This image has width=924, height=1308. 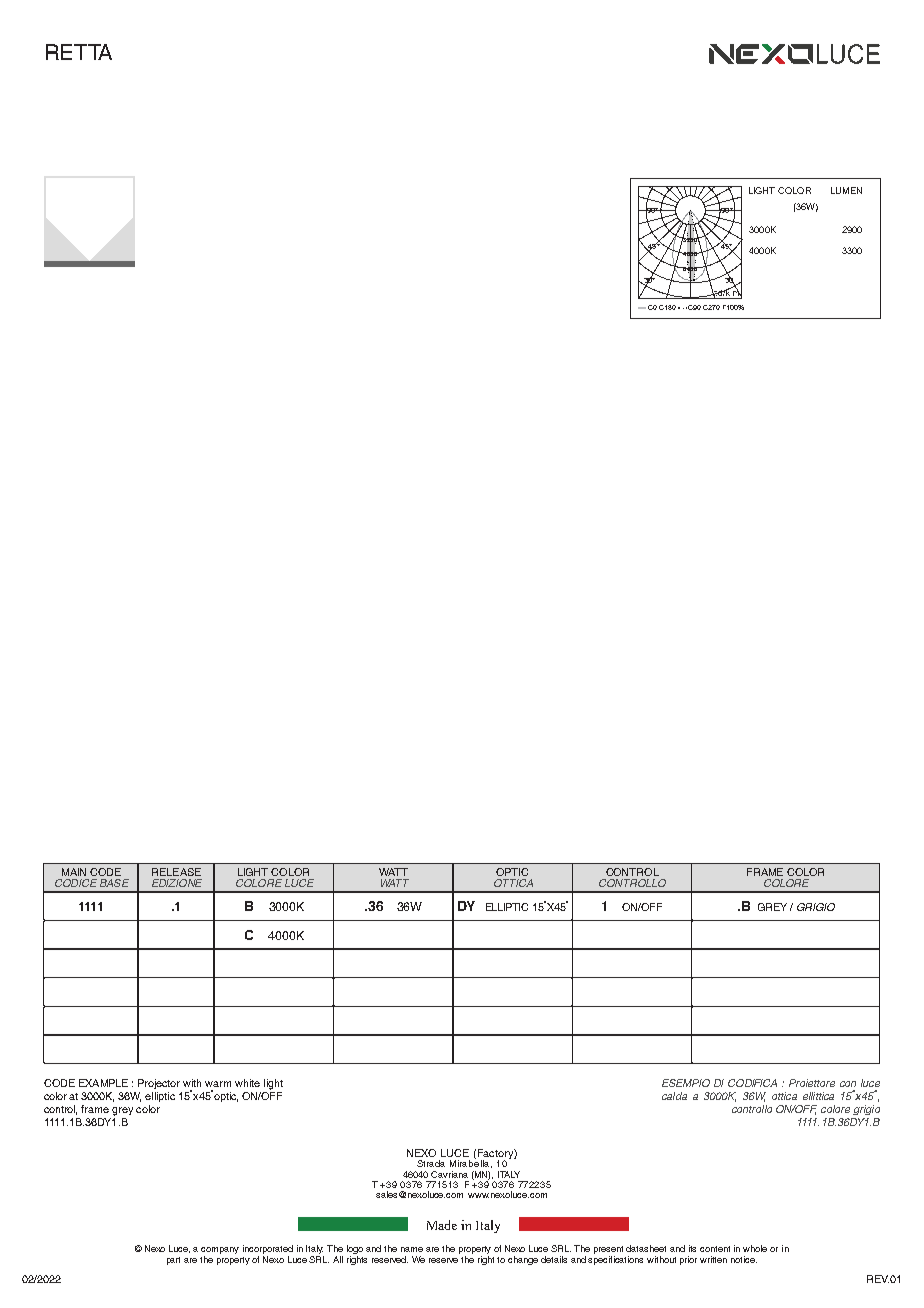 I want to click on EXAMPLE, so click(x=103, y=1083).
